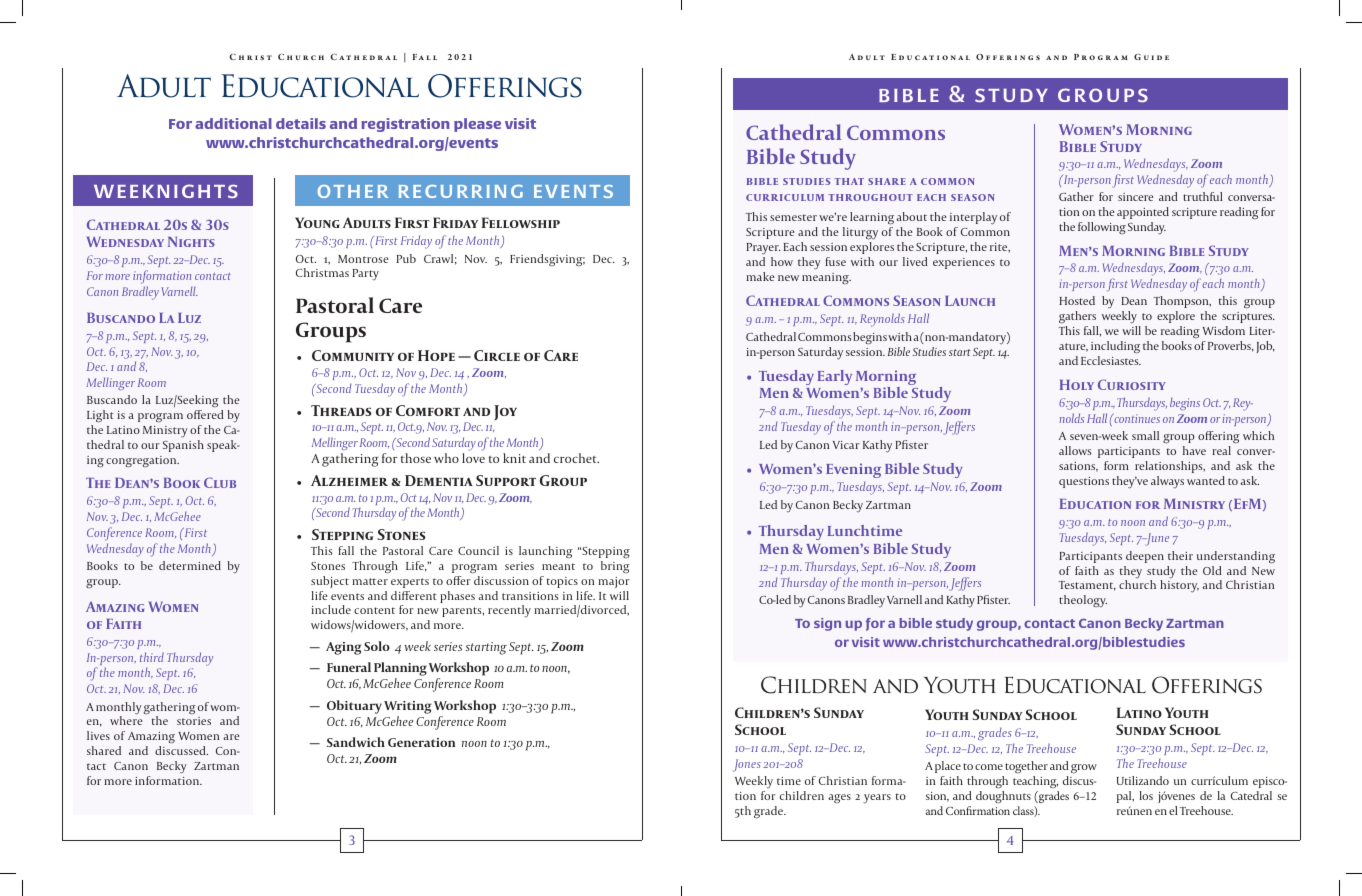  What do you see at coordinates (190, 565) in the screenshot?
I see `determined` at bounding box center [190, 565].
